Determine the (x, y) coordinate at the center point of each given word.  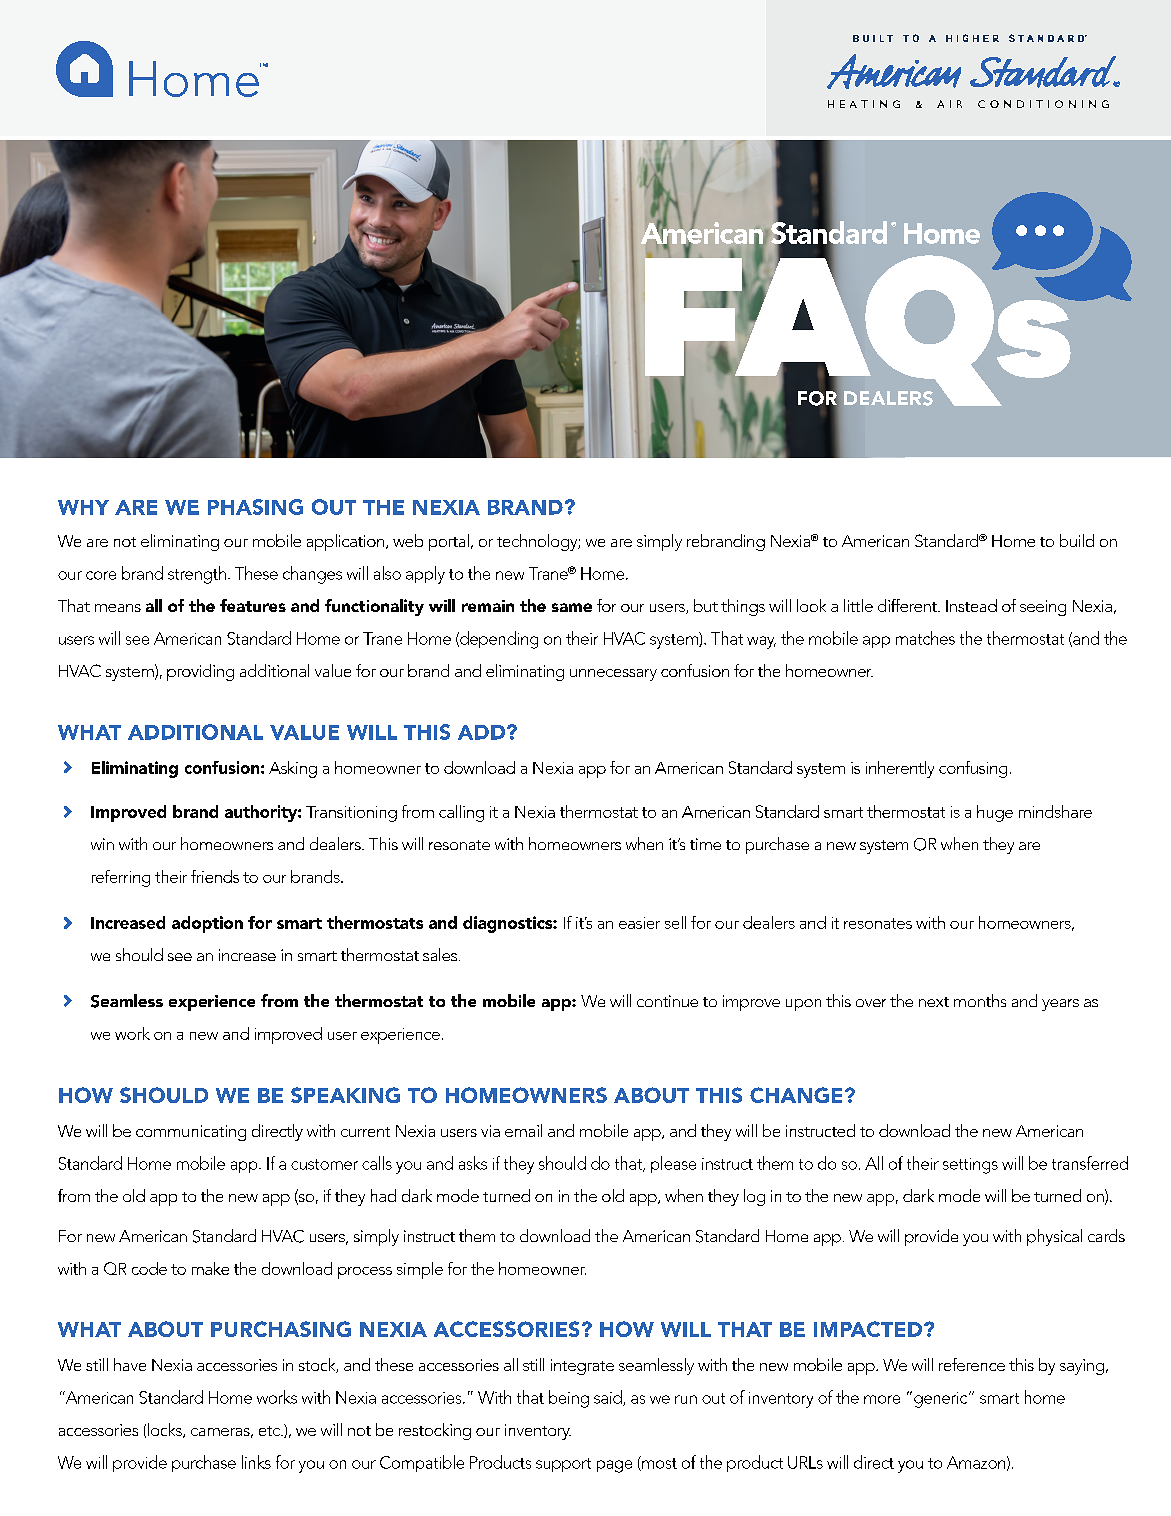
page (614, 1466)
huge (995, 813)
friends (215, 876)
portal (449, 542)
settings (970, 1166)
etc (271, 1431)
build (1077, 540)
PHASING (255, 507)
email (523, 1130)
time (705, 844)
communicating (191, 1133)
